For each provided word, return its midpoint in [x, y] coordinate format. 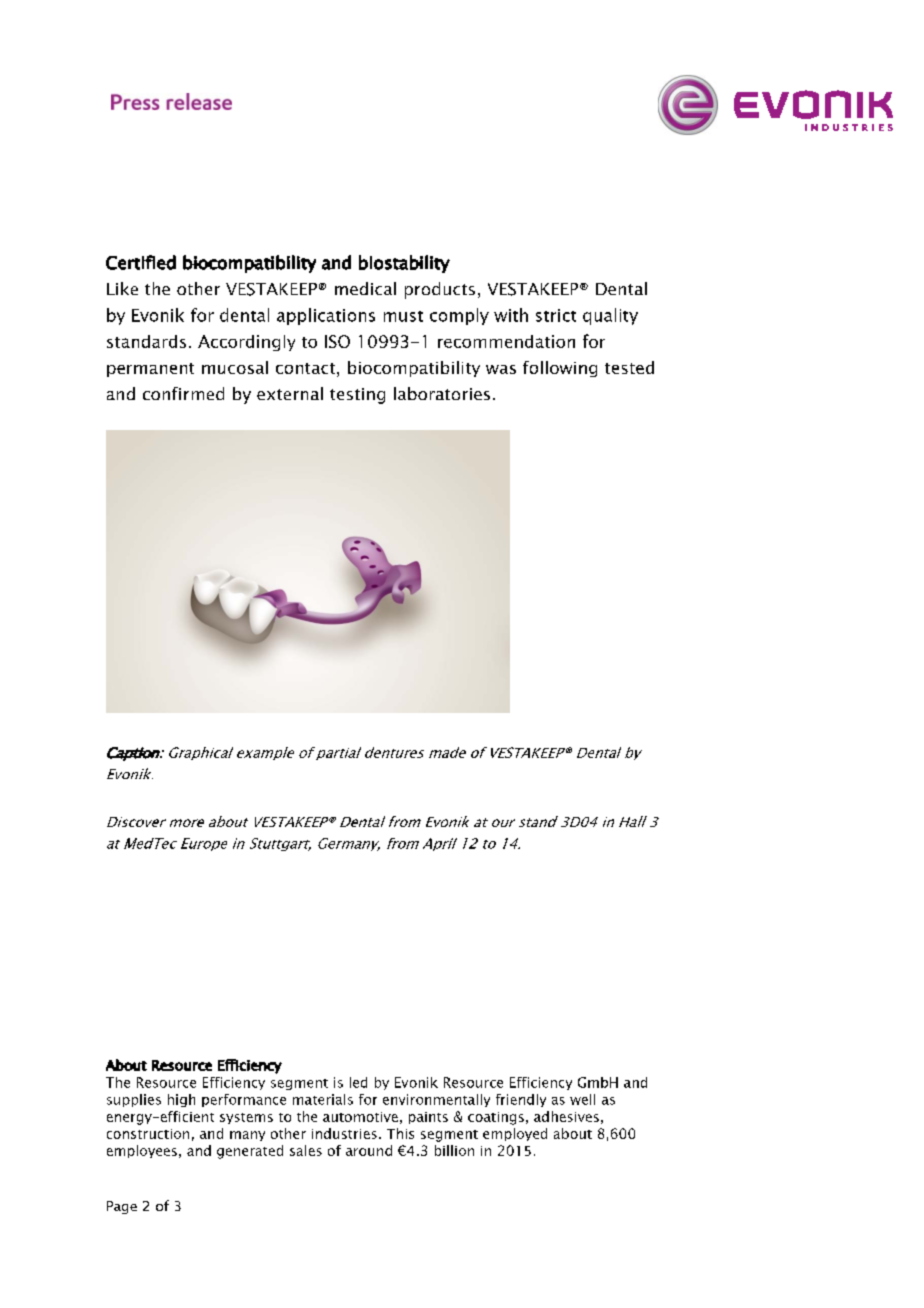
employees [142, 1151]
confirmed [183, 393]
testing [357, 396]
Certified [141, 262]
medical [365, 288]
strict [556, 315]
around [369, 1150]
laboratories [442, 393]
